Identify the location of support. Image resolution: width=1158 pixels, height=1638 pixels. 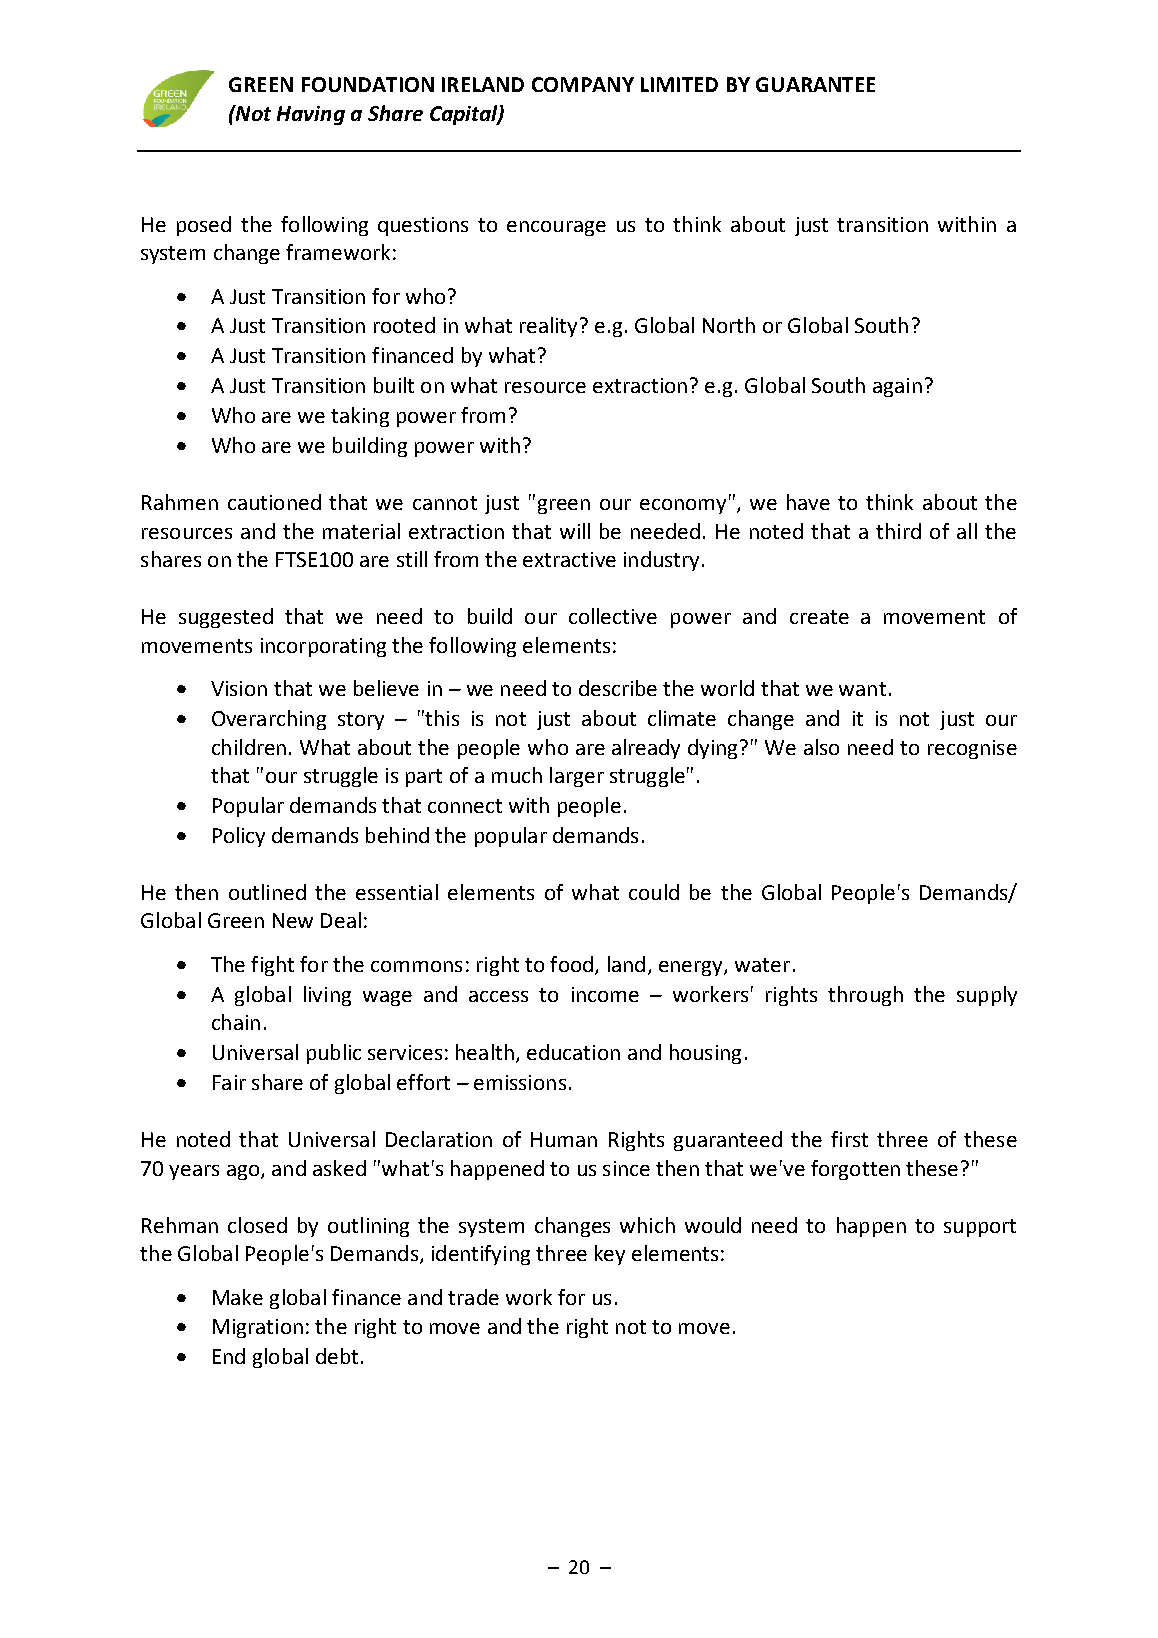
(980, 1228).
